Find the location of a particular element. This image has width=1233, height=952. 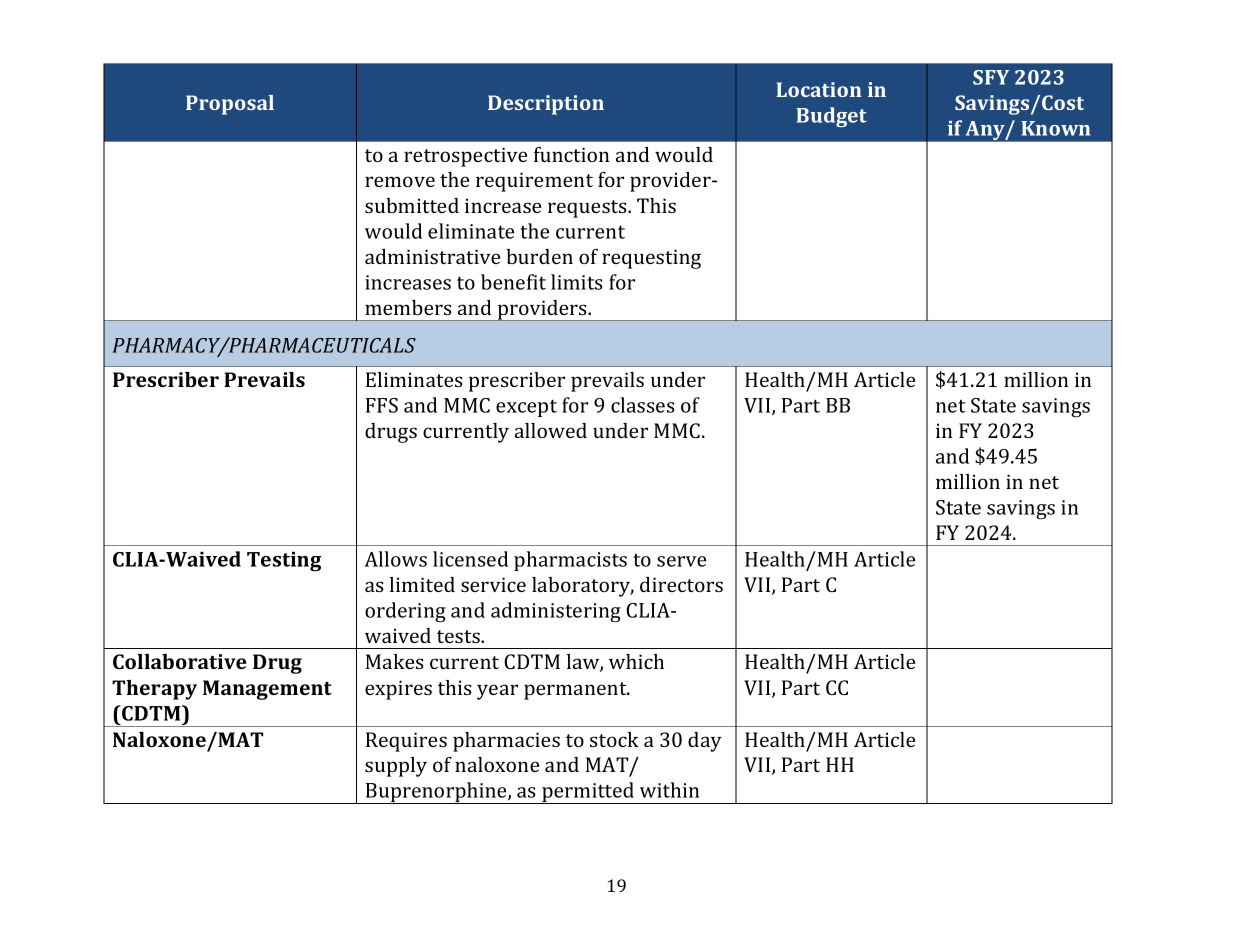

Budget is located at coordinates (831, 117).
